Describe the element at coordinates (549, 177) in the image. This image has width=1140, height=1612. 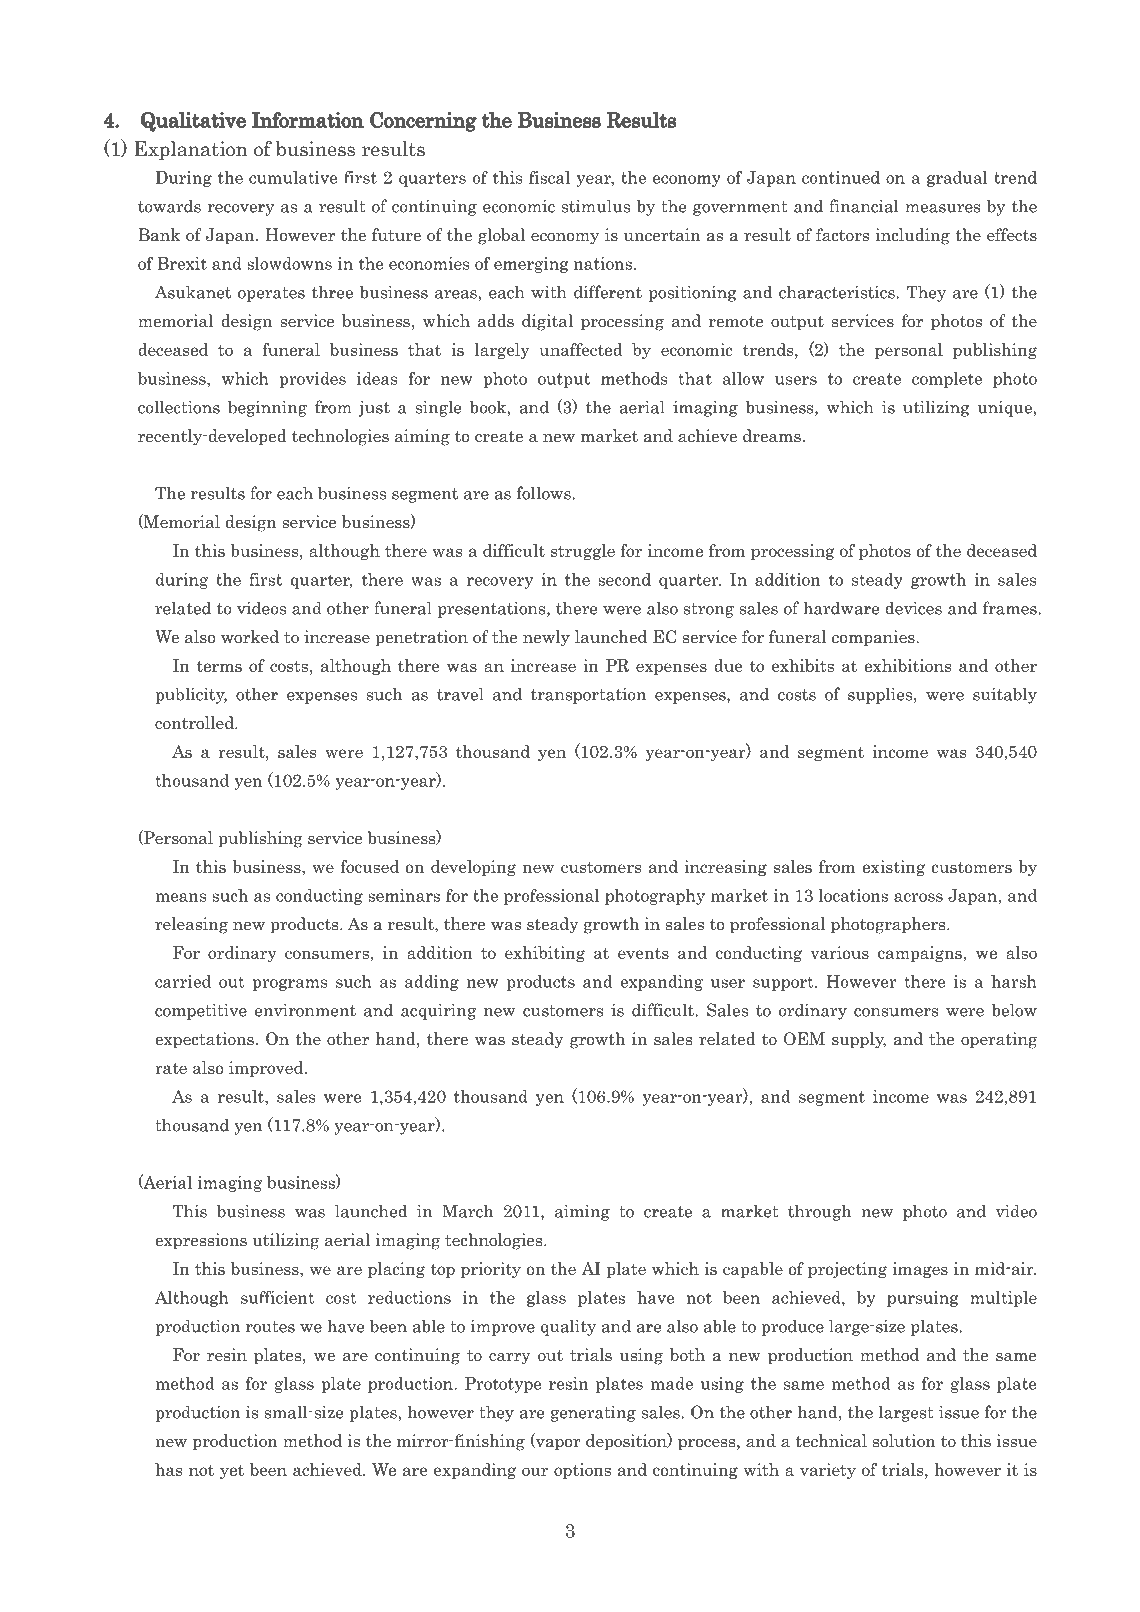
I see `fiscal` at that location.
